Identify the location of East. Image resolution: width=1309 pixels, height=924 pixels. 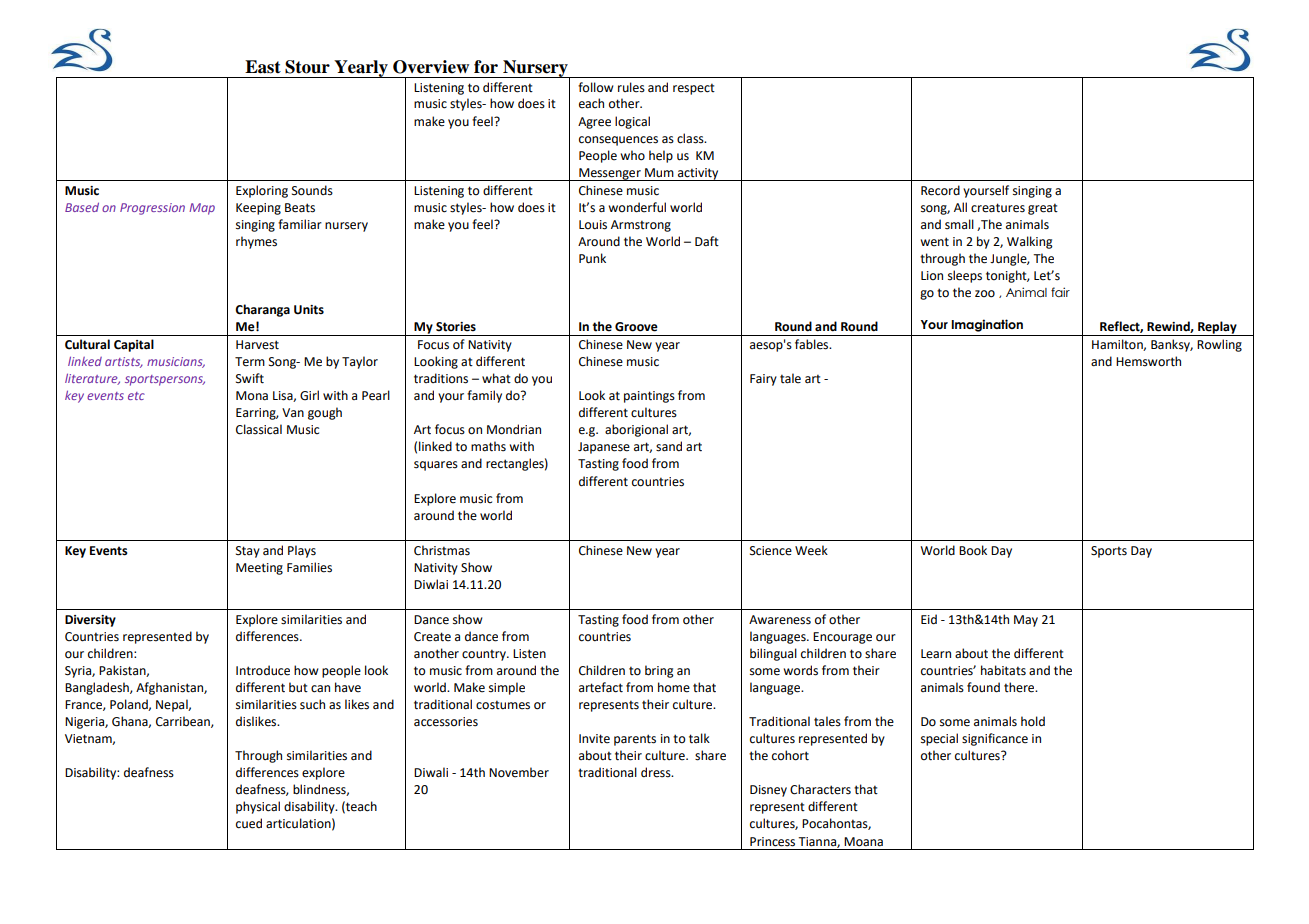
(263, 67).
